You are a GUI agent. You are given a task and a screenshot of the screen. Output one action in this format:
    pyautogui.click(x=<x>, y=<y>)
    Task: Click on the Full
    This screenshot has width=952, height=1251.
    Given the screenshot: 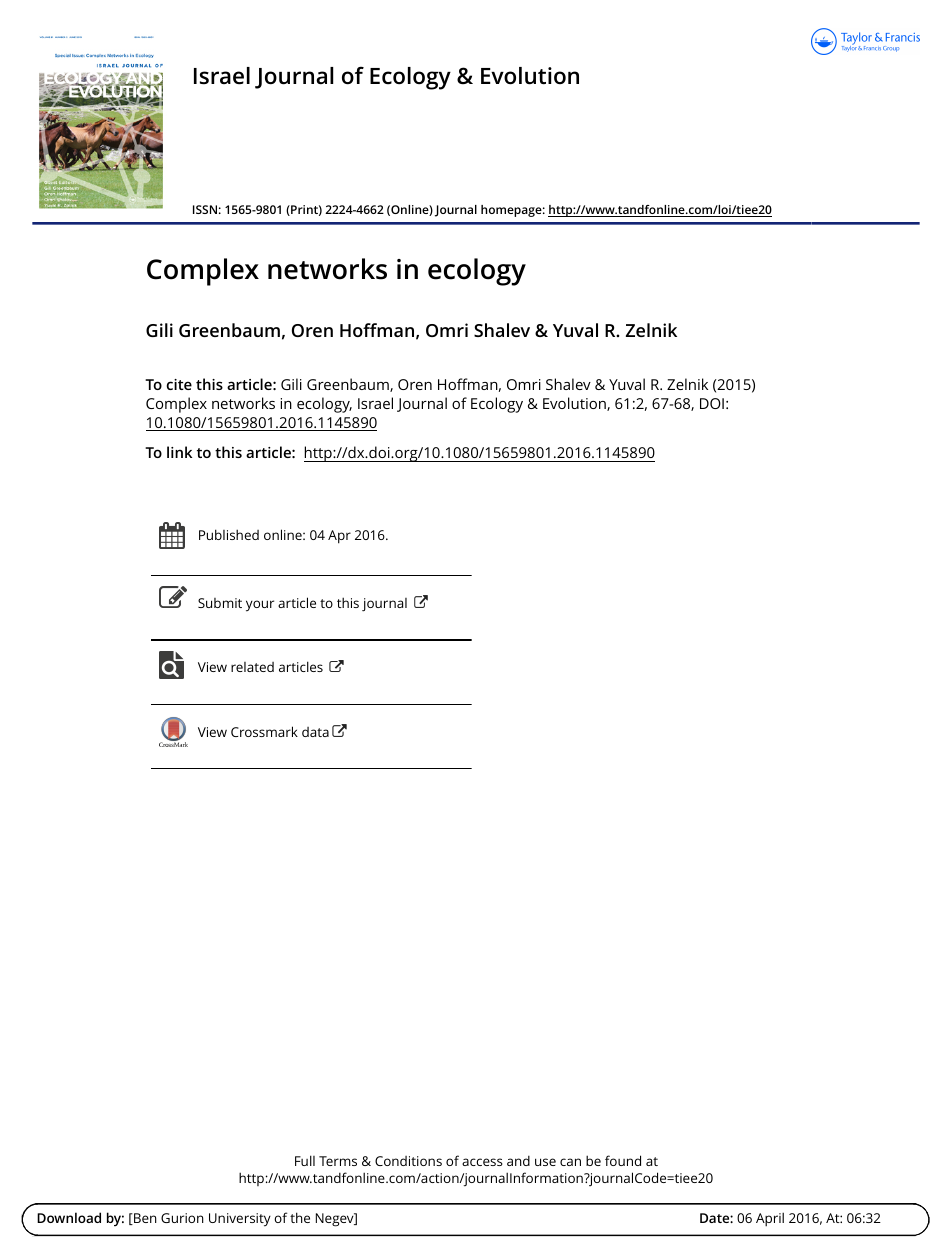 What is the action you would take?
    pyautogui.click(x=305, y=1160)
